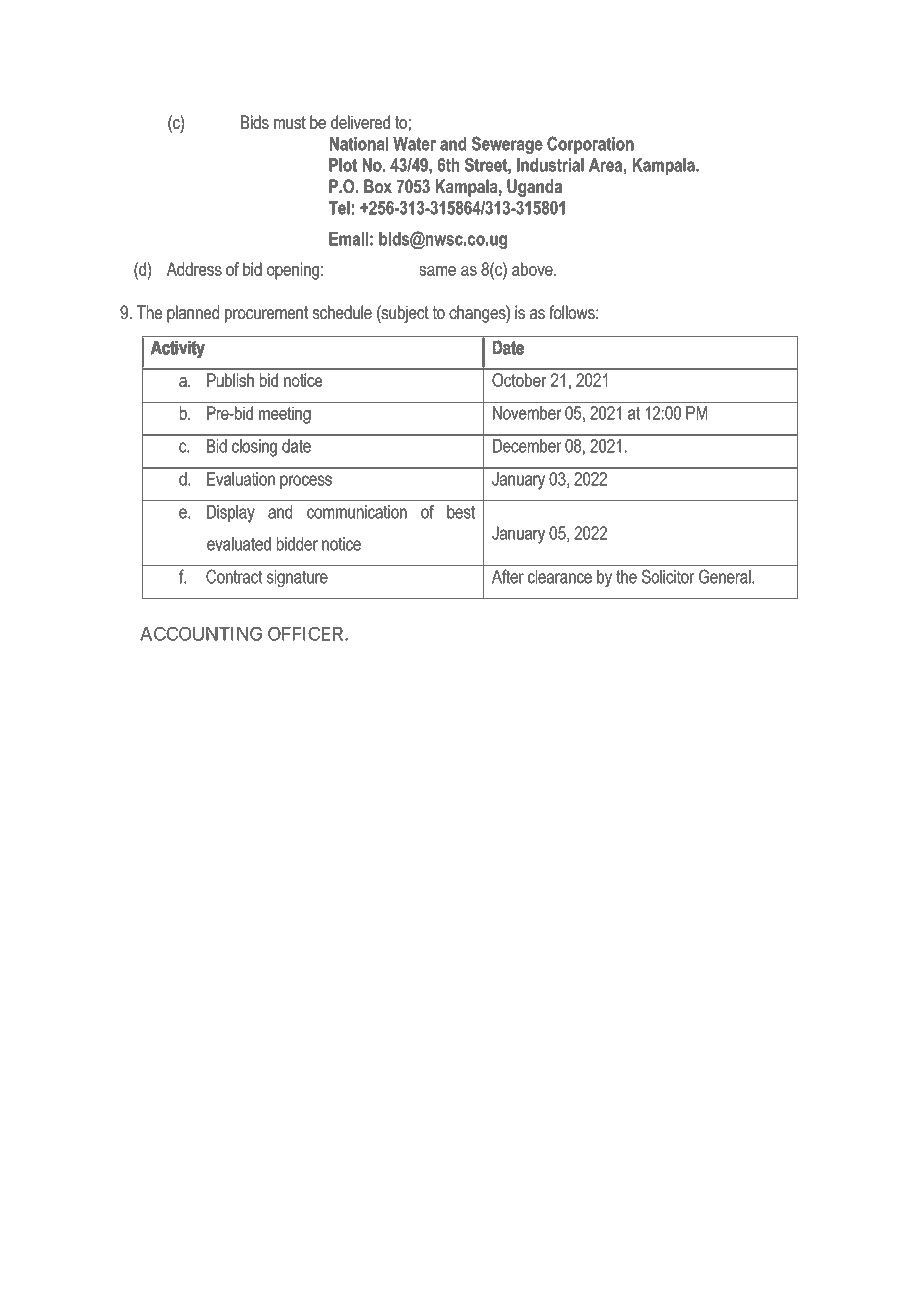 This screenshot has height=1308, width=924. I want to click on November, so click(527, 413).
